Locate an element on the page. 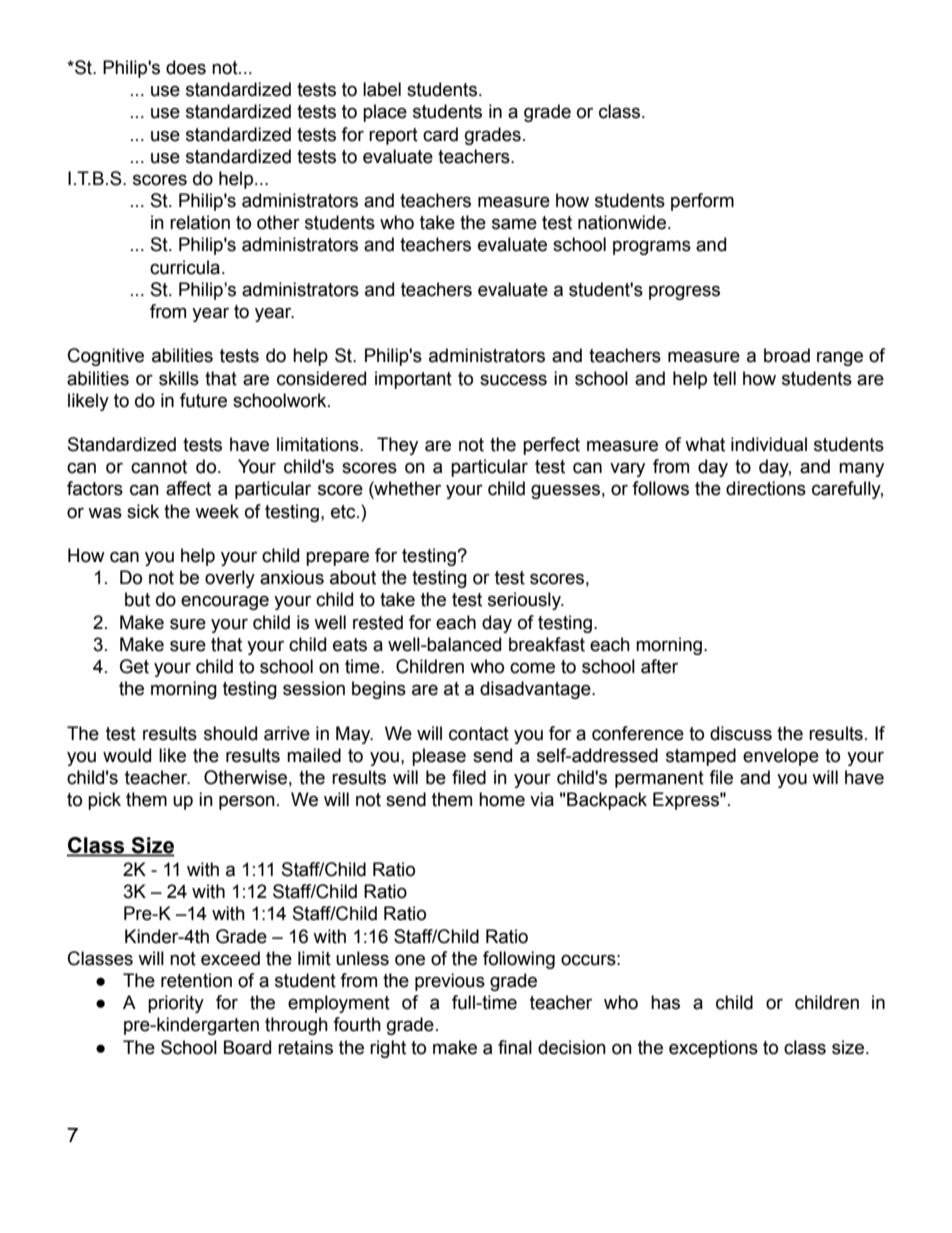 This image has height=1233, width=952. priority is located at coordinates (176, 1004).
